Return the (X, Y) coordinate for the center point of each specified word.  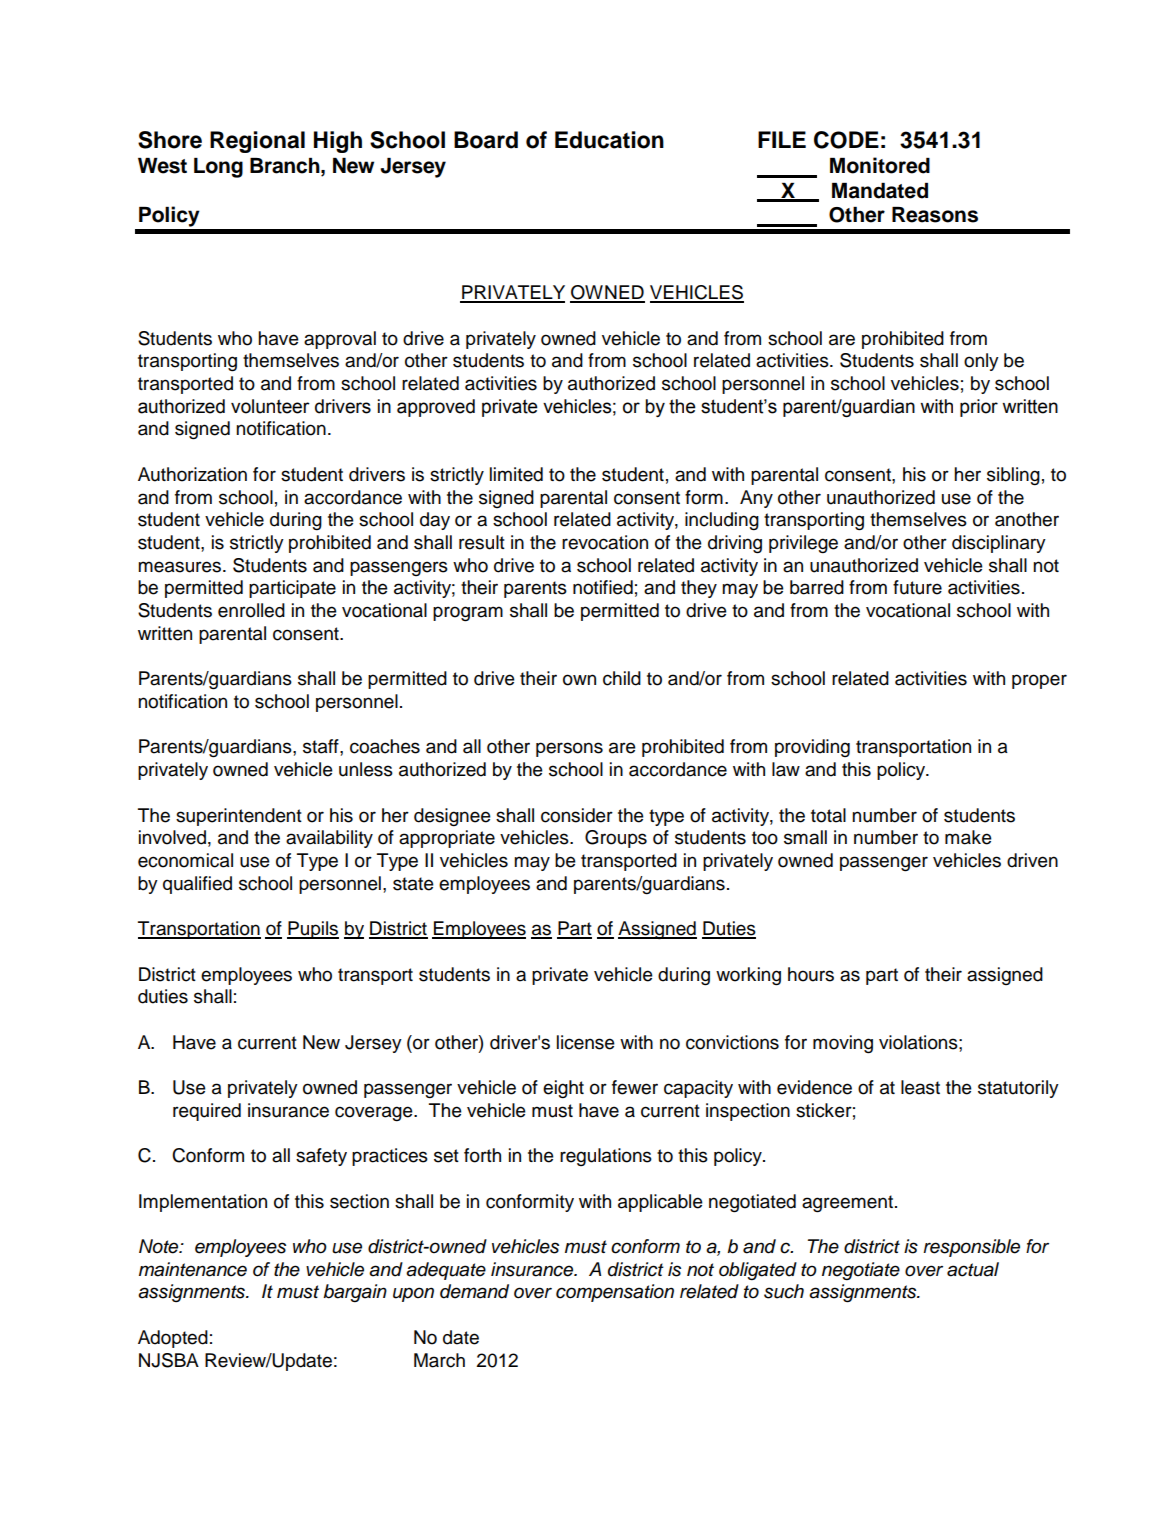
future (917, 587)
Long (218, 168)
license (586, 1042)
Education (609, 140)
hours (811, 974)
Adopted (173, 1339)
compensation (615, 1293)
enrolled (251, 610)
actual (973, 1269)
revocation (605, 542)
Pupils (313, 930)
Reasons (935, 215)
